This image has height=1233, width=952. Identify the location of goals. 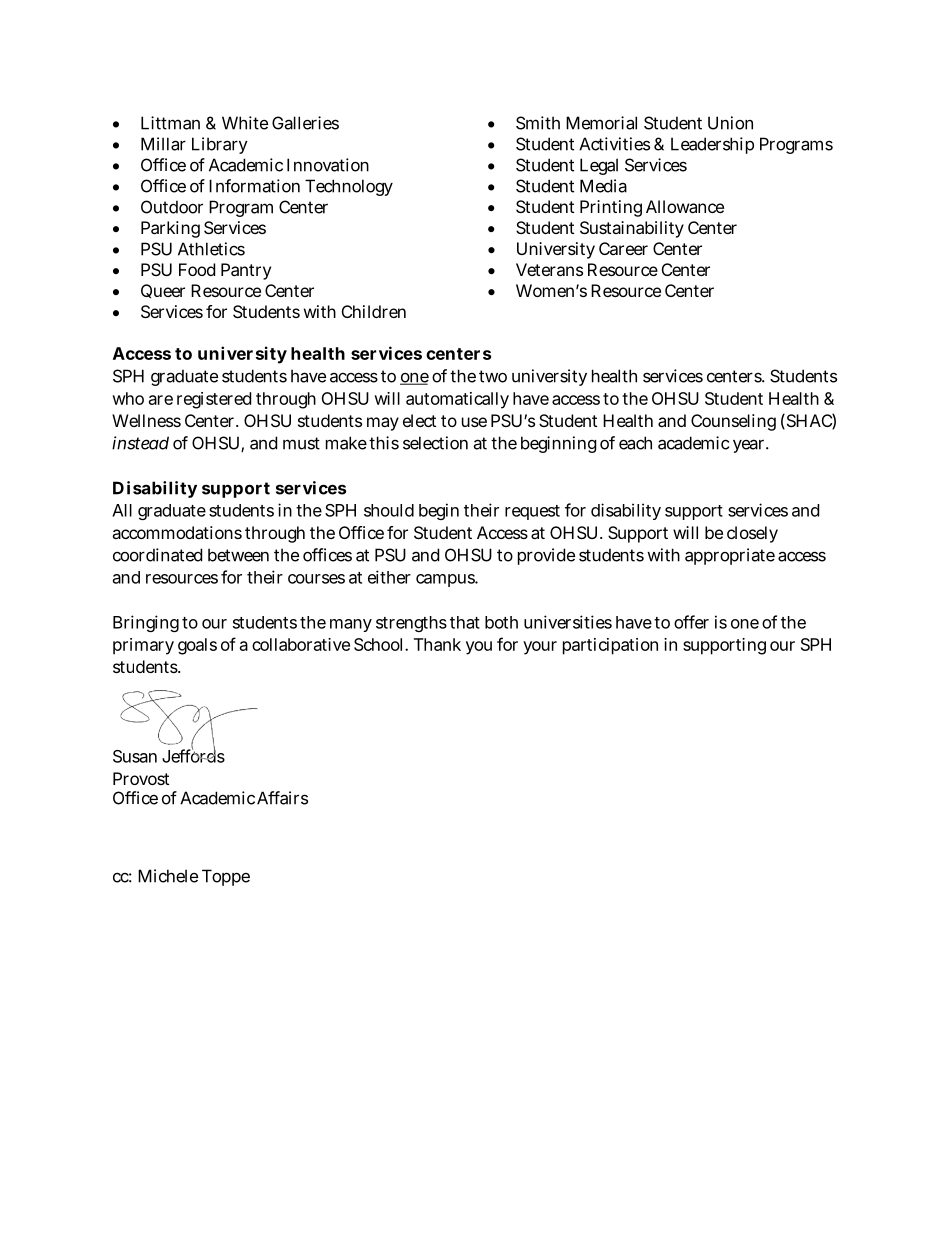
(197, 646).
